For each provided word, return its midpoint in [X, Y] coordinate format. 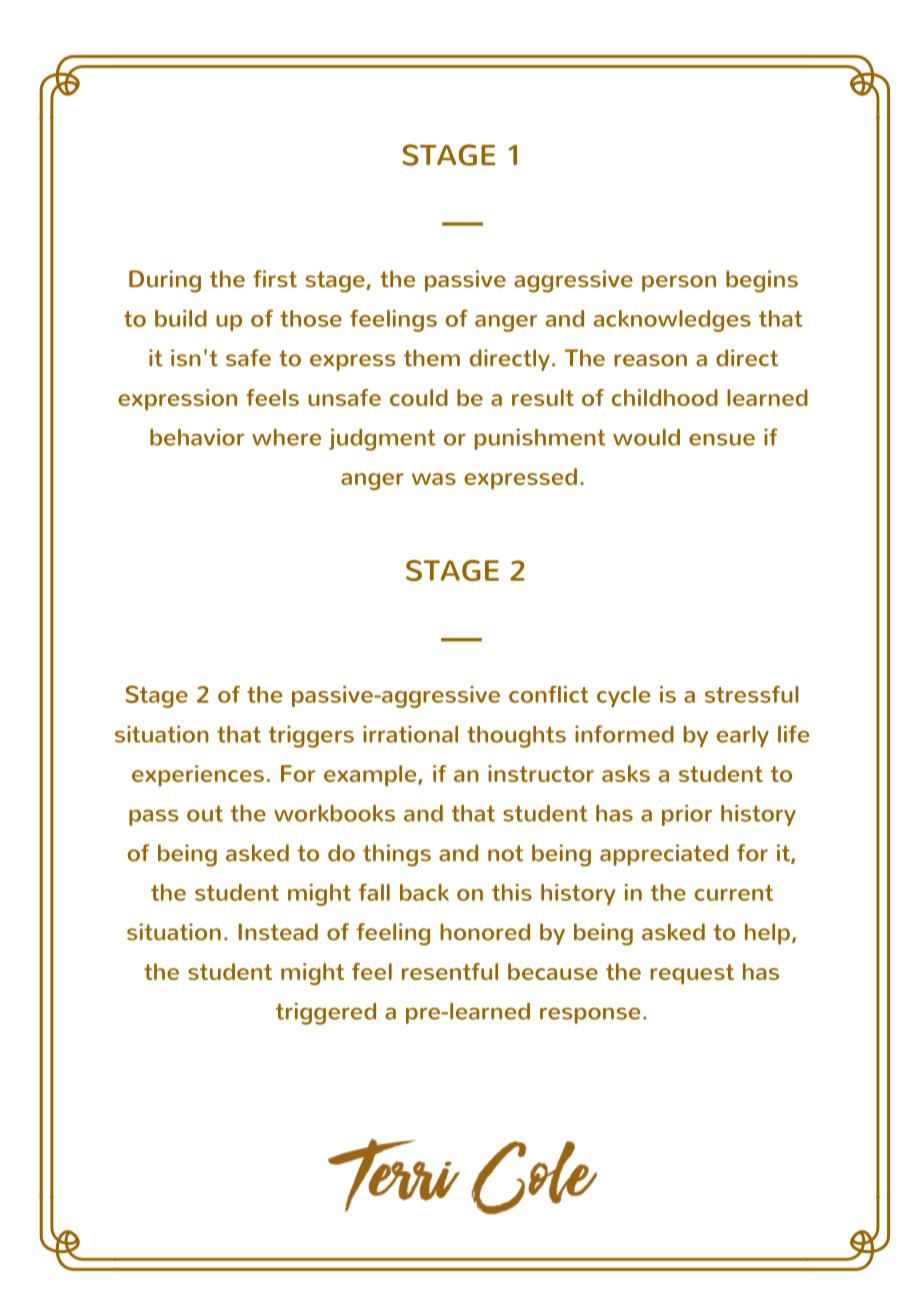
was [434, 479]
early [743, 736]
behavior [197, 437]
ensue [722, 439]
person [679, 283]
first [275, 279]
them [432, 358]
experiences [198, 776]
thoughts [516, 737]
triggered [326, 1013]
